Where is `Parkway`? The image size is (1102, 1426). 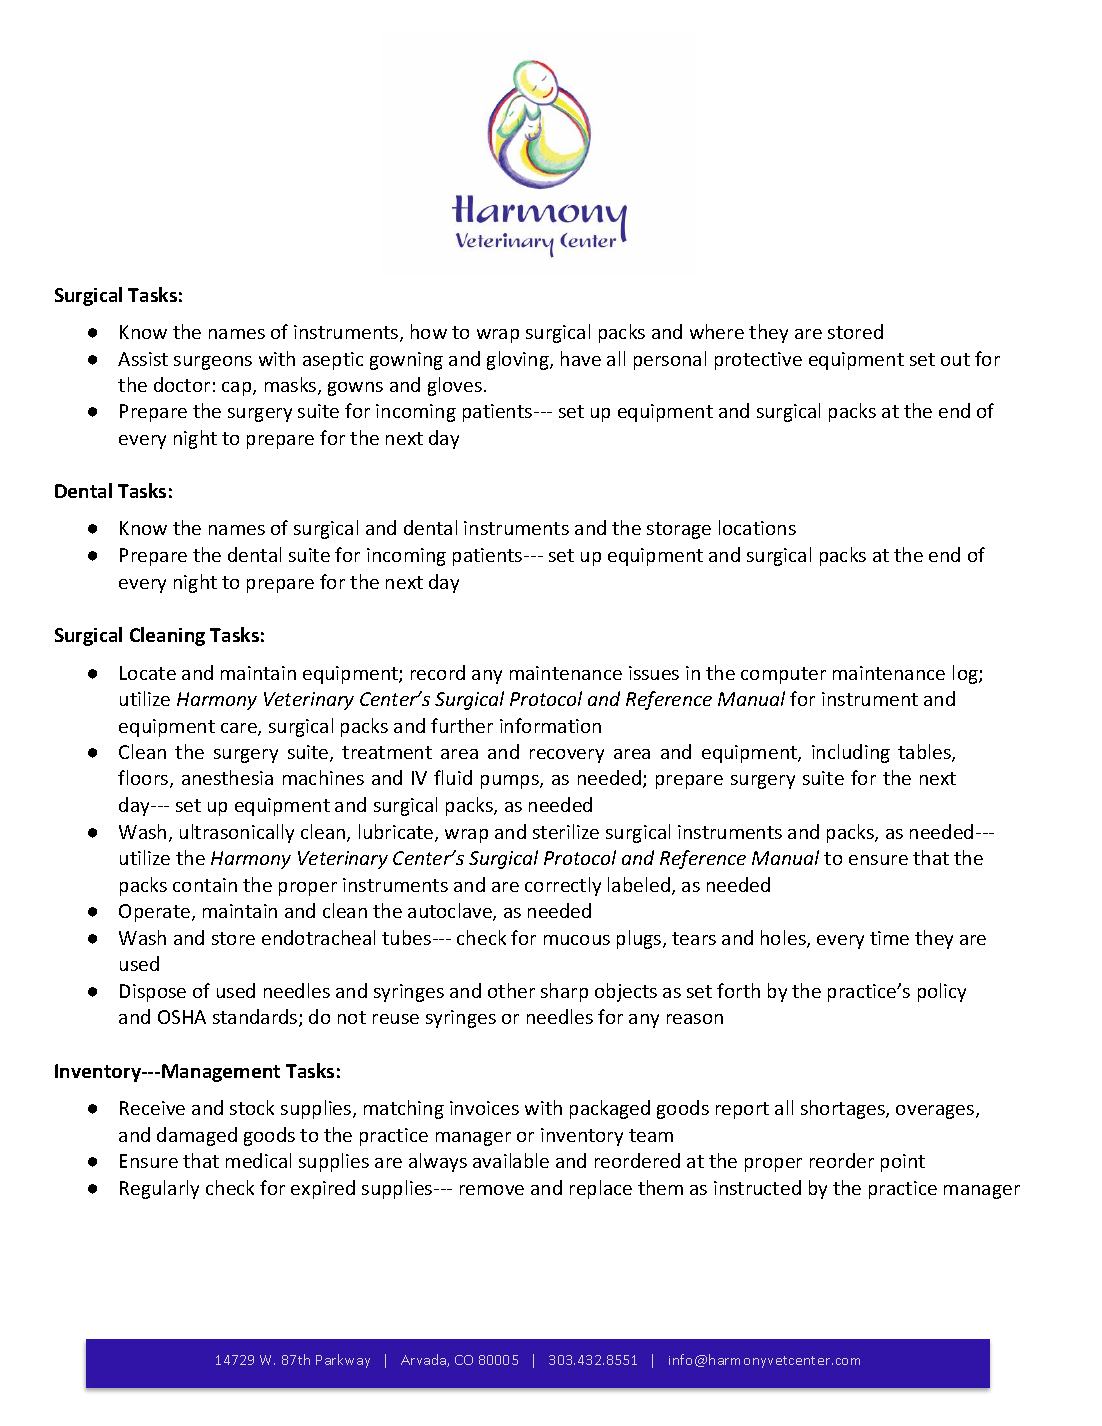 Parkway is located at coordinates (343, 1361).
